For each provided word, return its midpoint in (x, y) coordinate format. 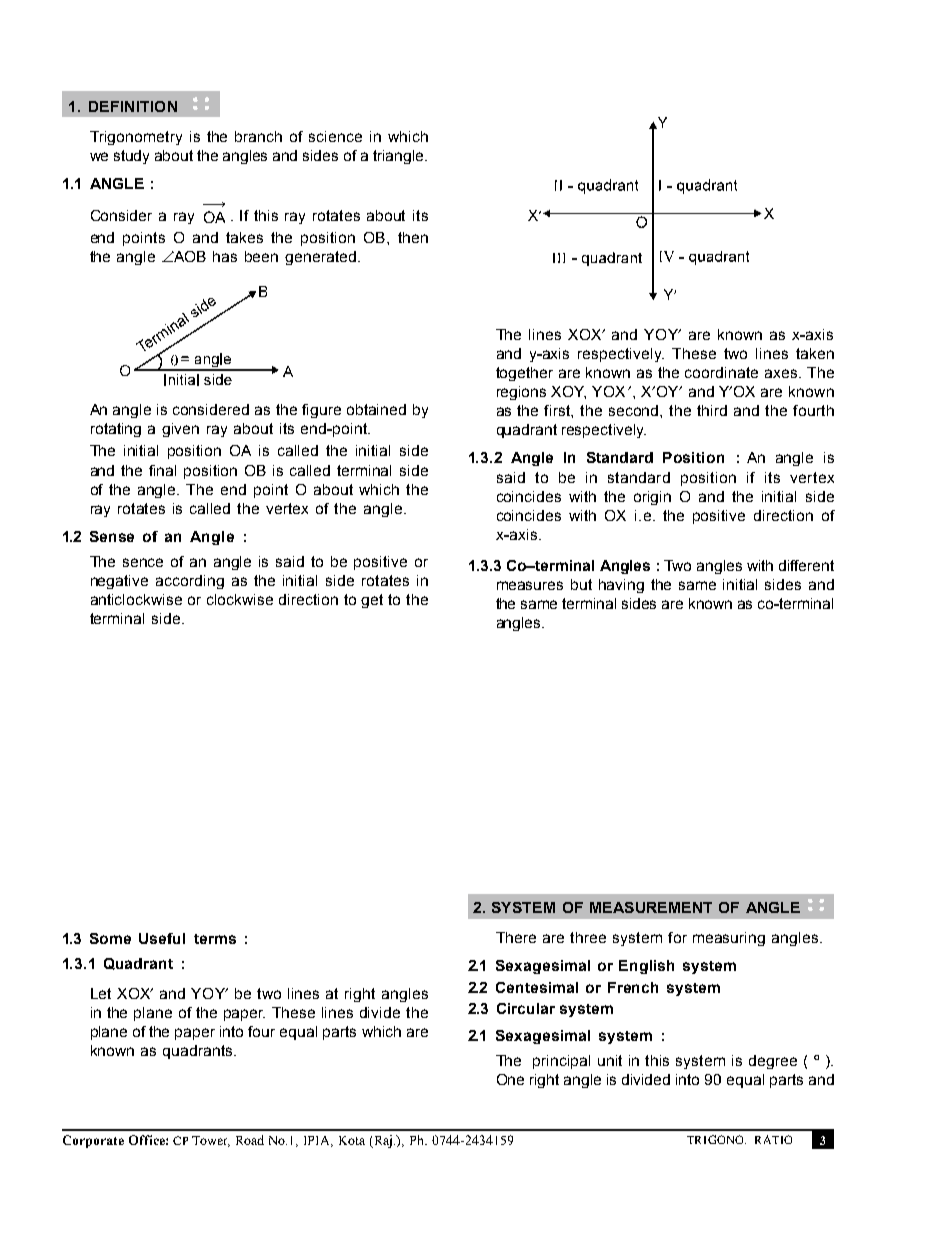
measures (530, 585)
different (806, 565)
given (180, 430)
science (335, 136)
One (510, 1079)
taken (815, 353)
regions (521, 393)
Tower (211, 1141)
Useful (162, 938)
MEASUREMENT (651, 907)
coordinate (721, 372)
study (131, 157)
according (190, 582)
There (516, 937)
